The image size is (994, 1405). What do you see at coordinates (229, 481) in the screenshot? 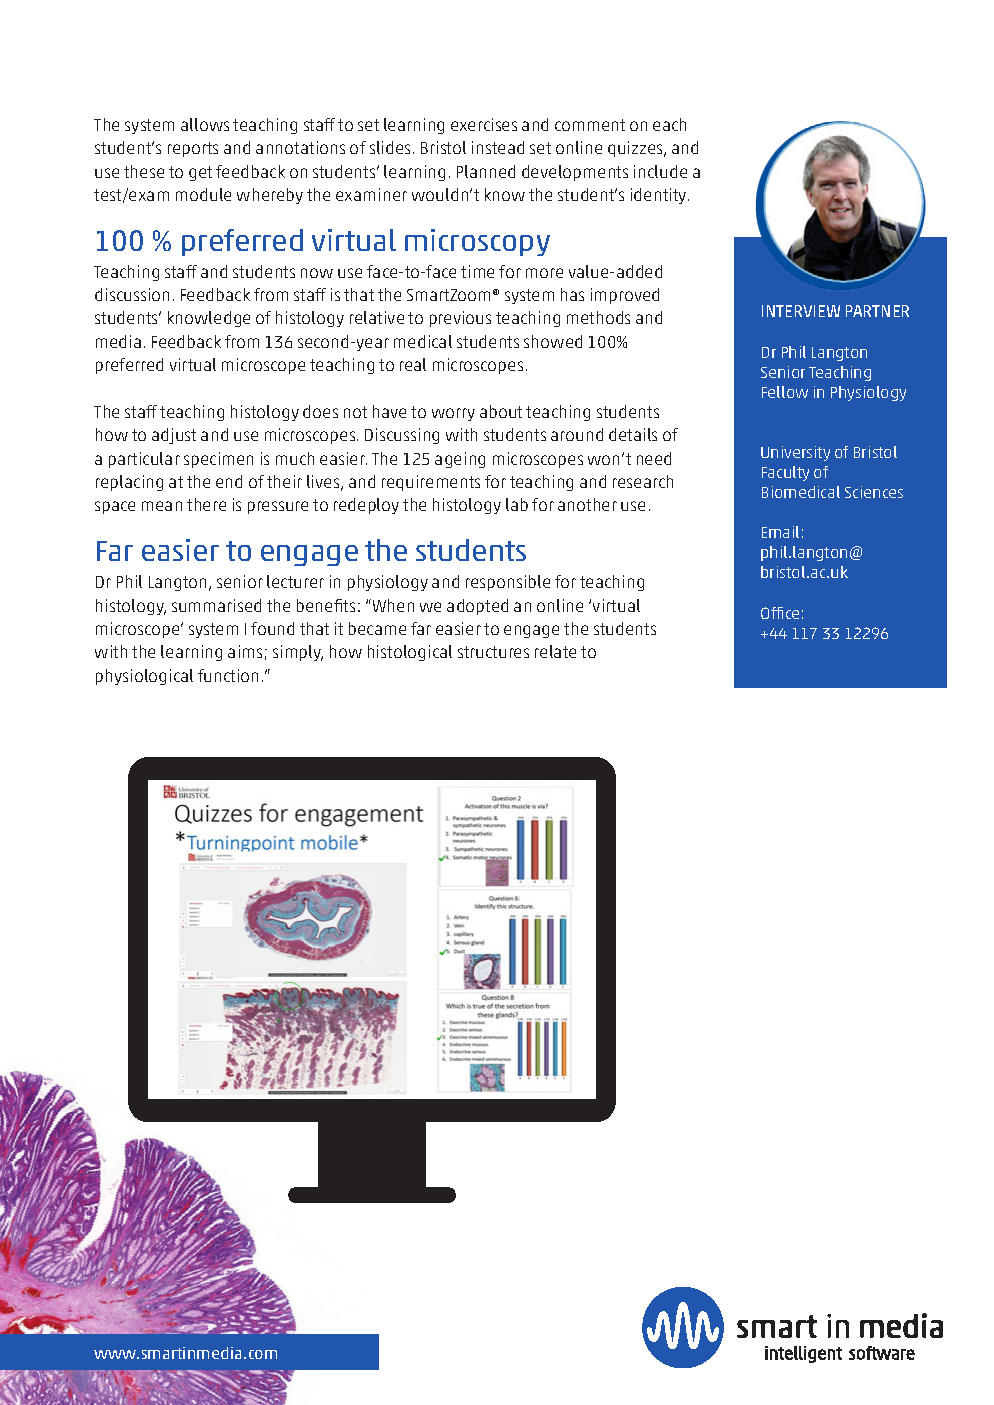
I see `end` at bounding box center [229, 481].
